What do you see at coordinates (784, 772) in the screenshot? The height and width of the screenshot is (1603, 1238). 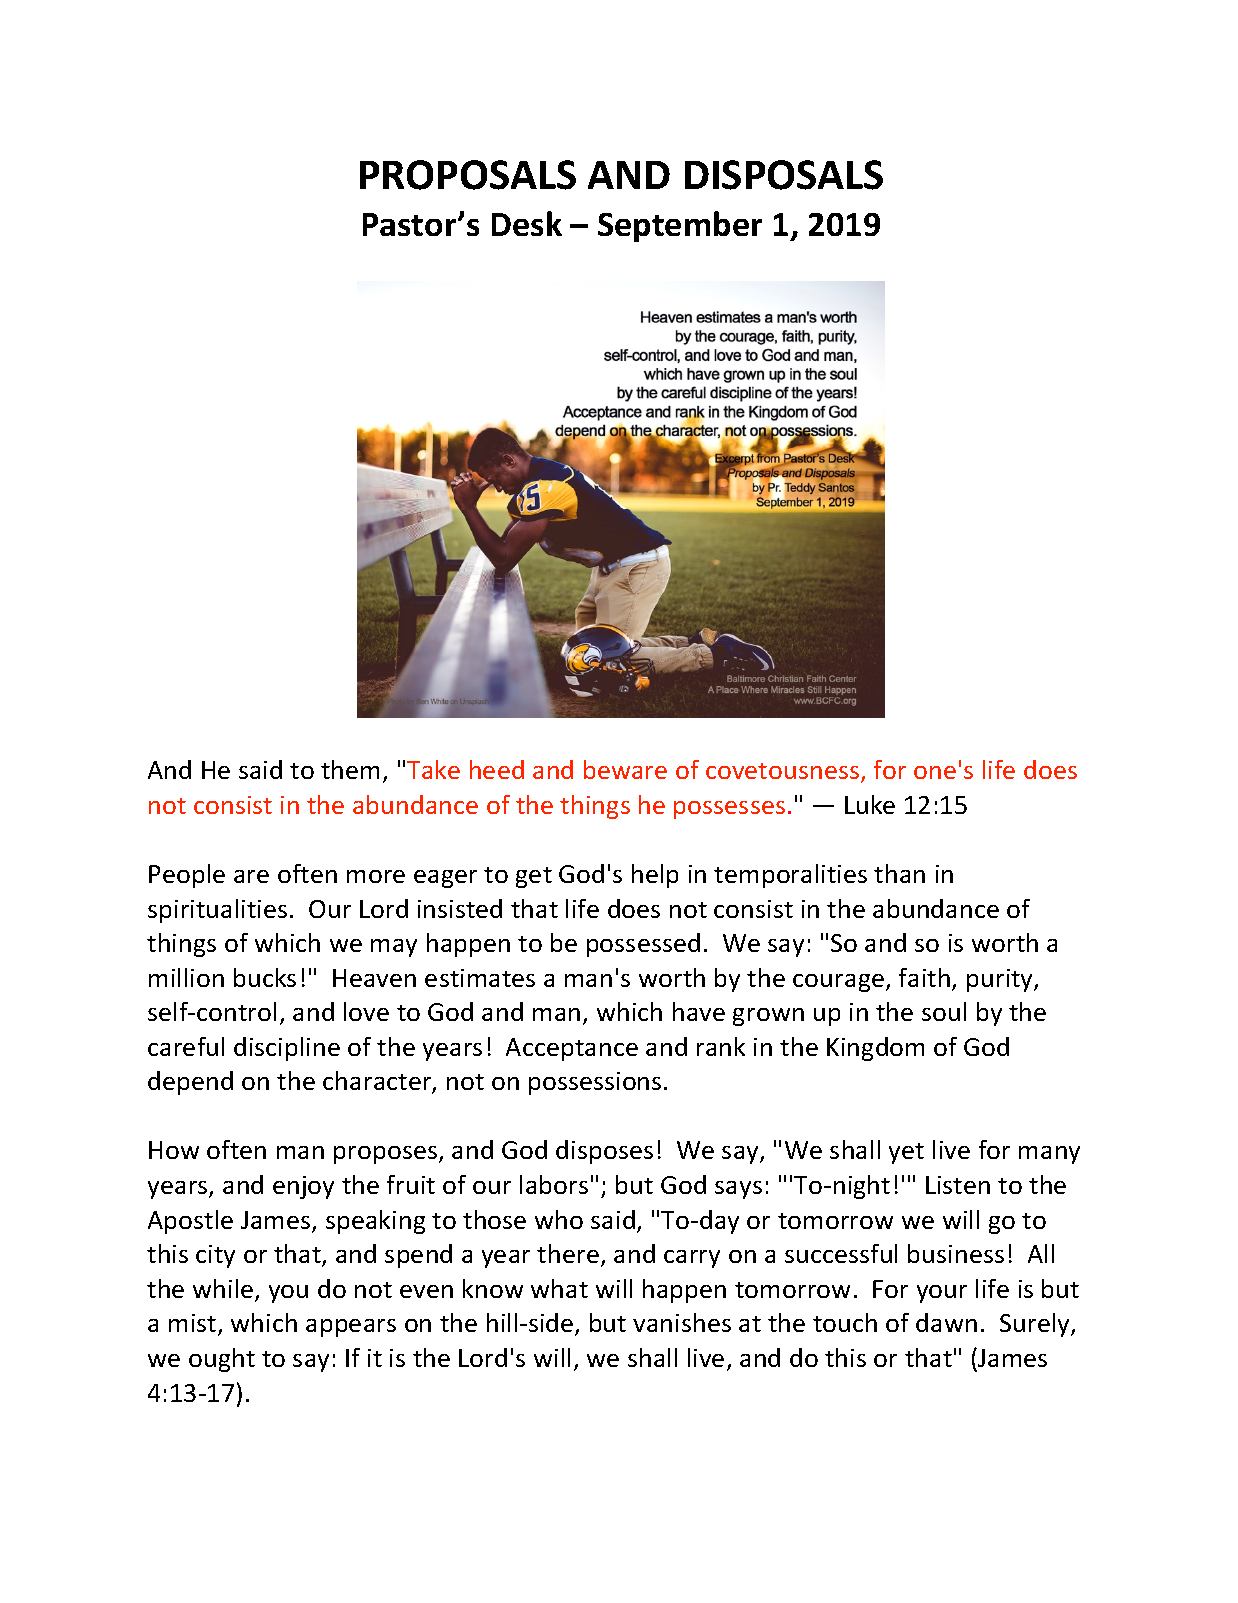 I see `covetousness` at bounding box center [784, 772].
